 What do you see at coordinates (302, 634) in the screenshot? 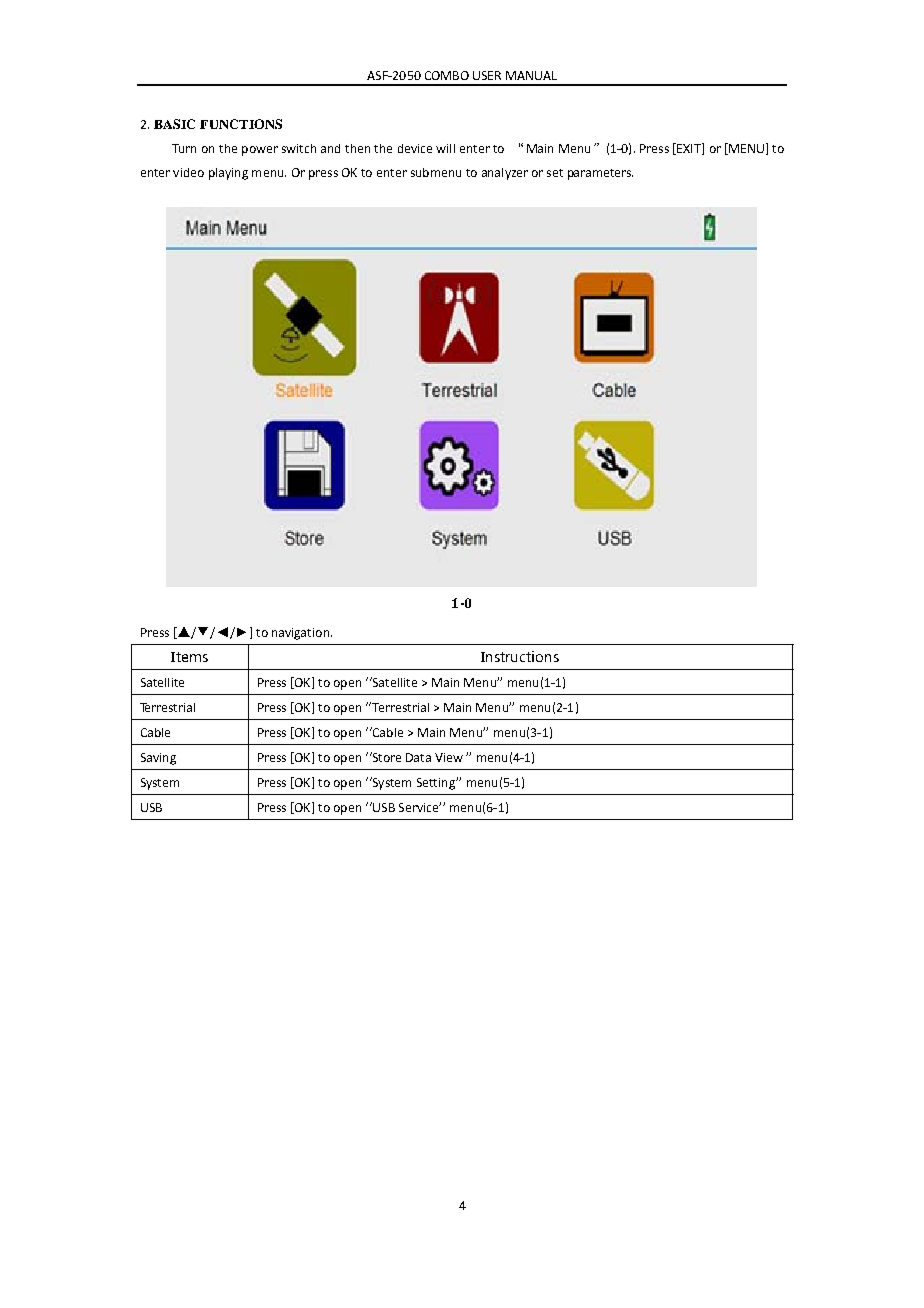
I see `navigation` at bounding box center [302, 634].
